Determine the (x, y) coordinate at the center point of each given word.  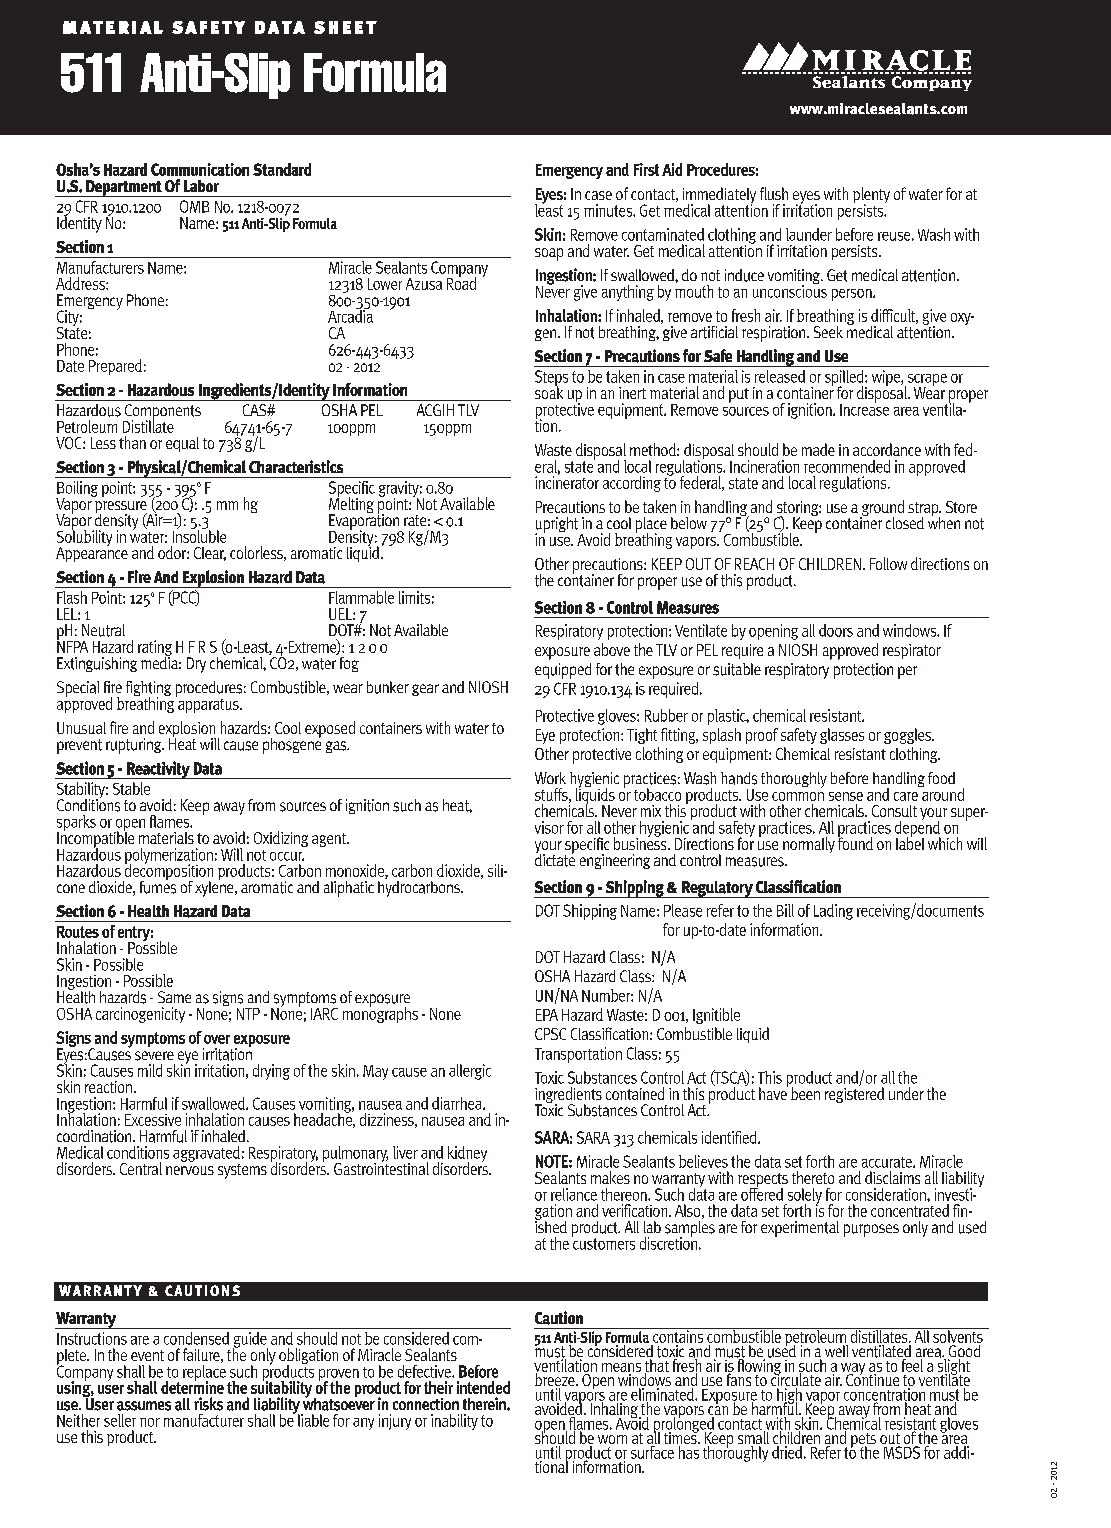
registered (854, 1094)
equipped (563, 671)
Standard (282, 169)
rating (155, 649)
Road (461, 282)
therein (485, 1403)
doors (836, 630)
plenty (871, 196)
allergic (470, 1072)
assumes (144, 1406)
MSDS (902, 1452)
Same (174, 997)
